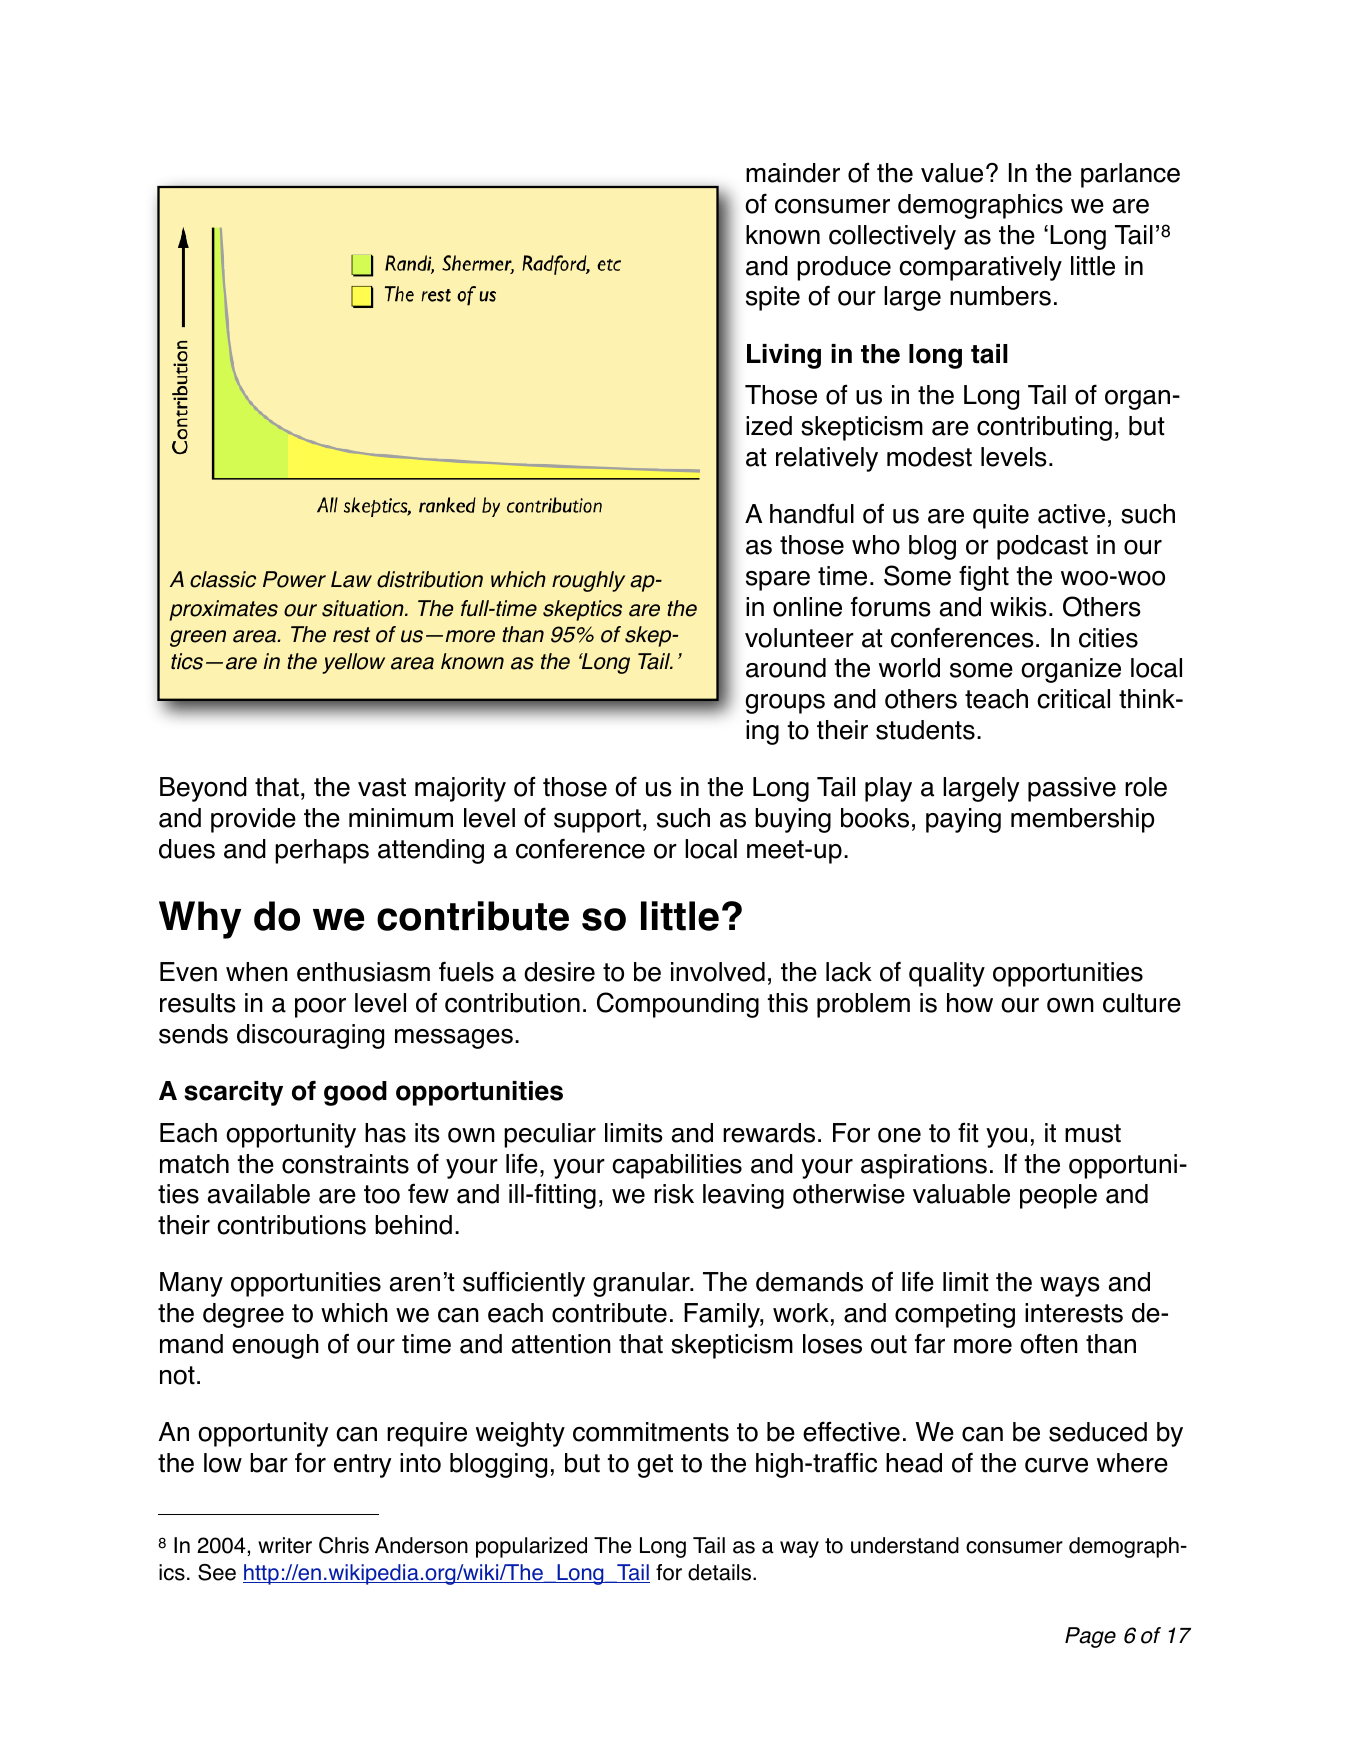 This screenshot has height=1743, width=1347. Describe the element at coordinates (718, 972) in the screenshot. I see `involved` at that location.
